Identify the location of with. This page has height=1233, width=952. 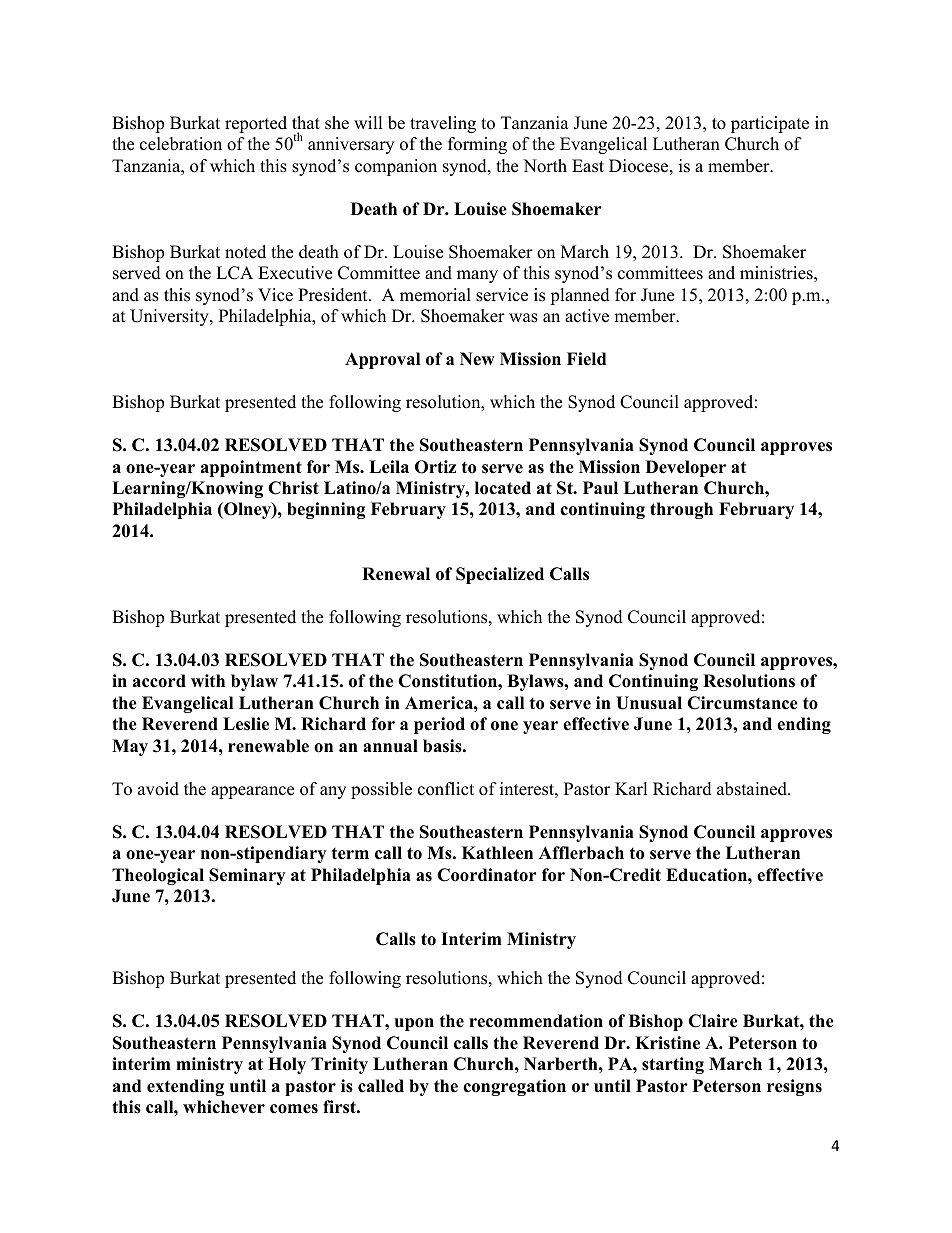
(208, 680).
